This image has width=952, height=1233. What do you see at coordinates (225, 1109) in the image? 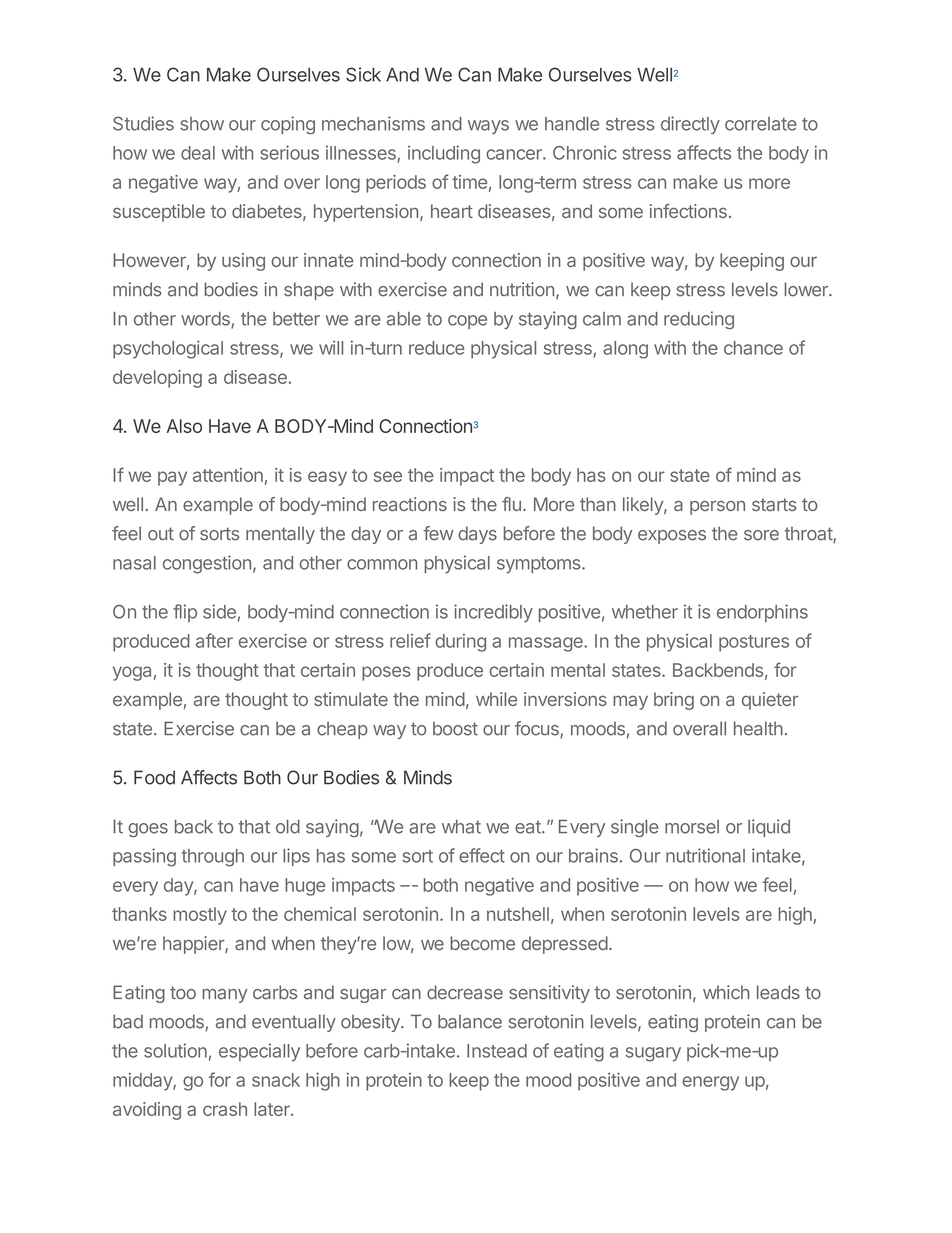
I see `crash` at bounding box center [225, 1109].
